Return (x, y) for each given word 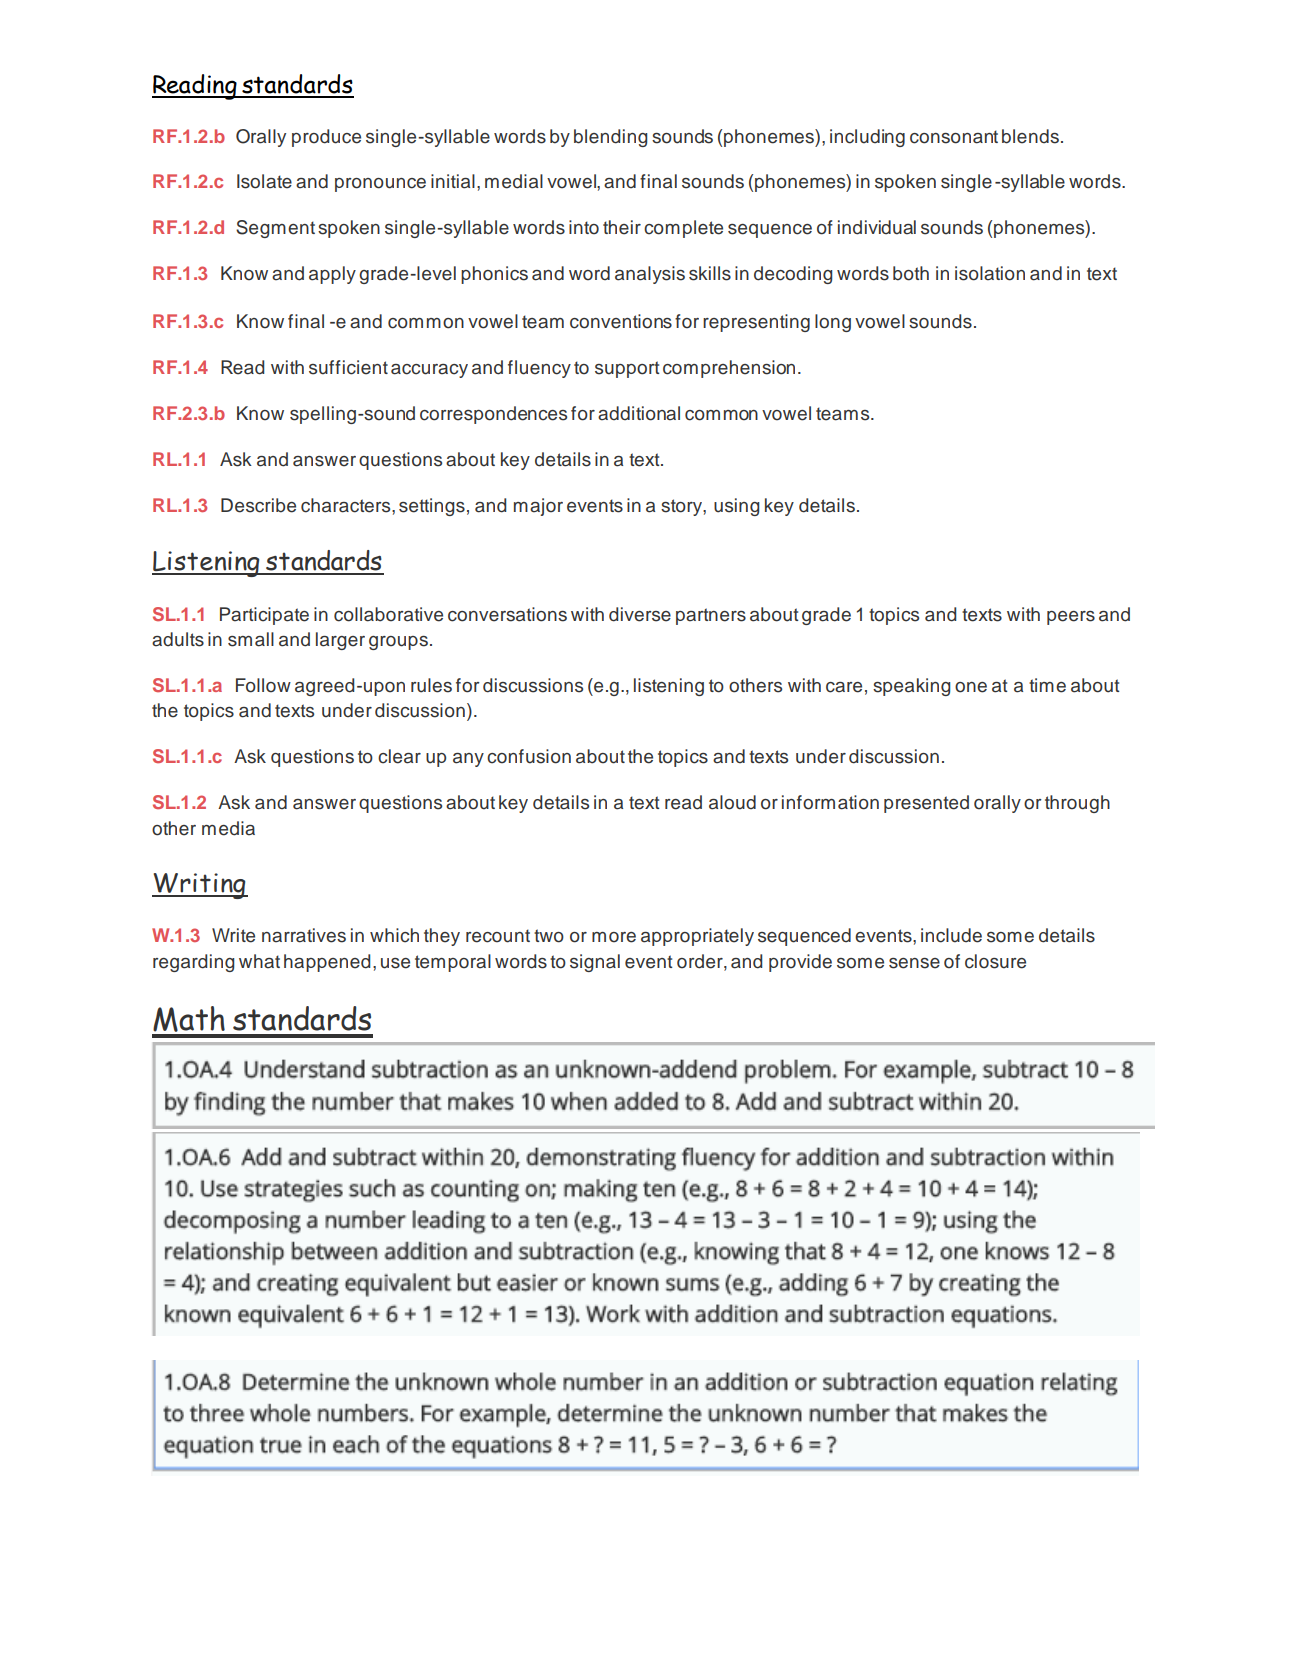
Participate (264, 616)
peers (1071, 618)
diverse (640, 614)
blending (610, 138)
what (259, 961)
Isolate (264, 181)
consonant (954, 137)
